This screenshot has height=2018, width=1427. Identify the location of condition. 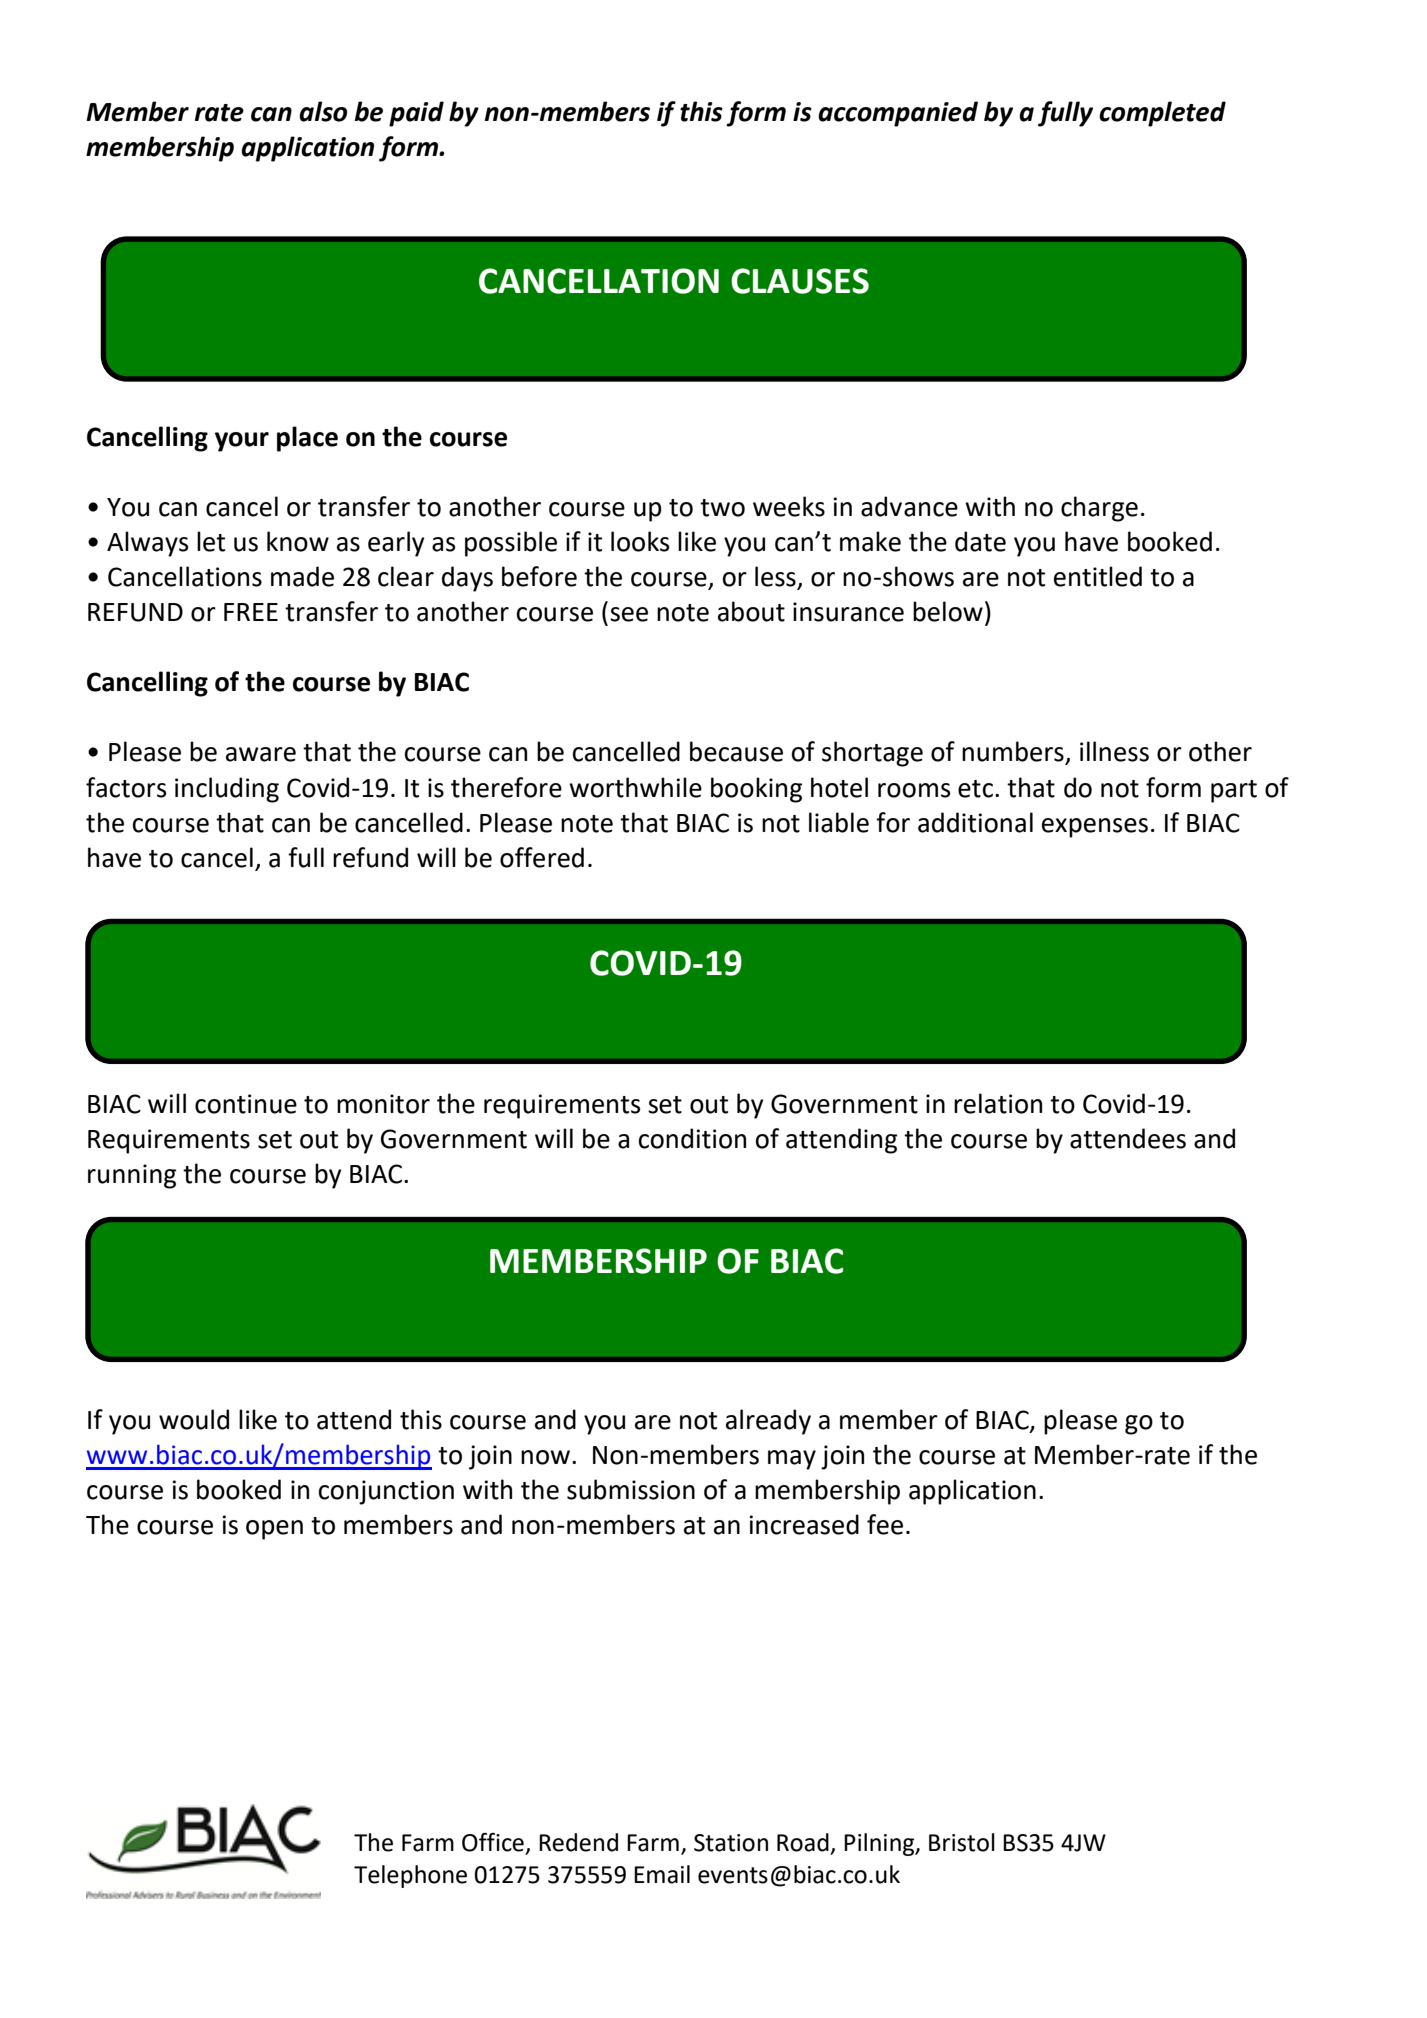
(692, 1138).
